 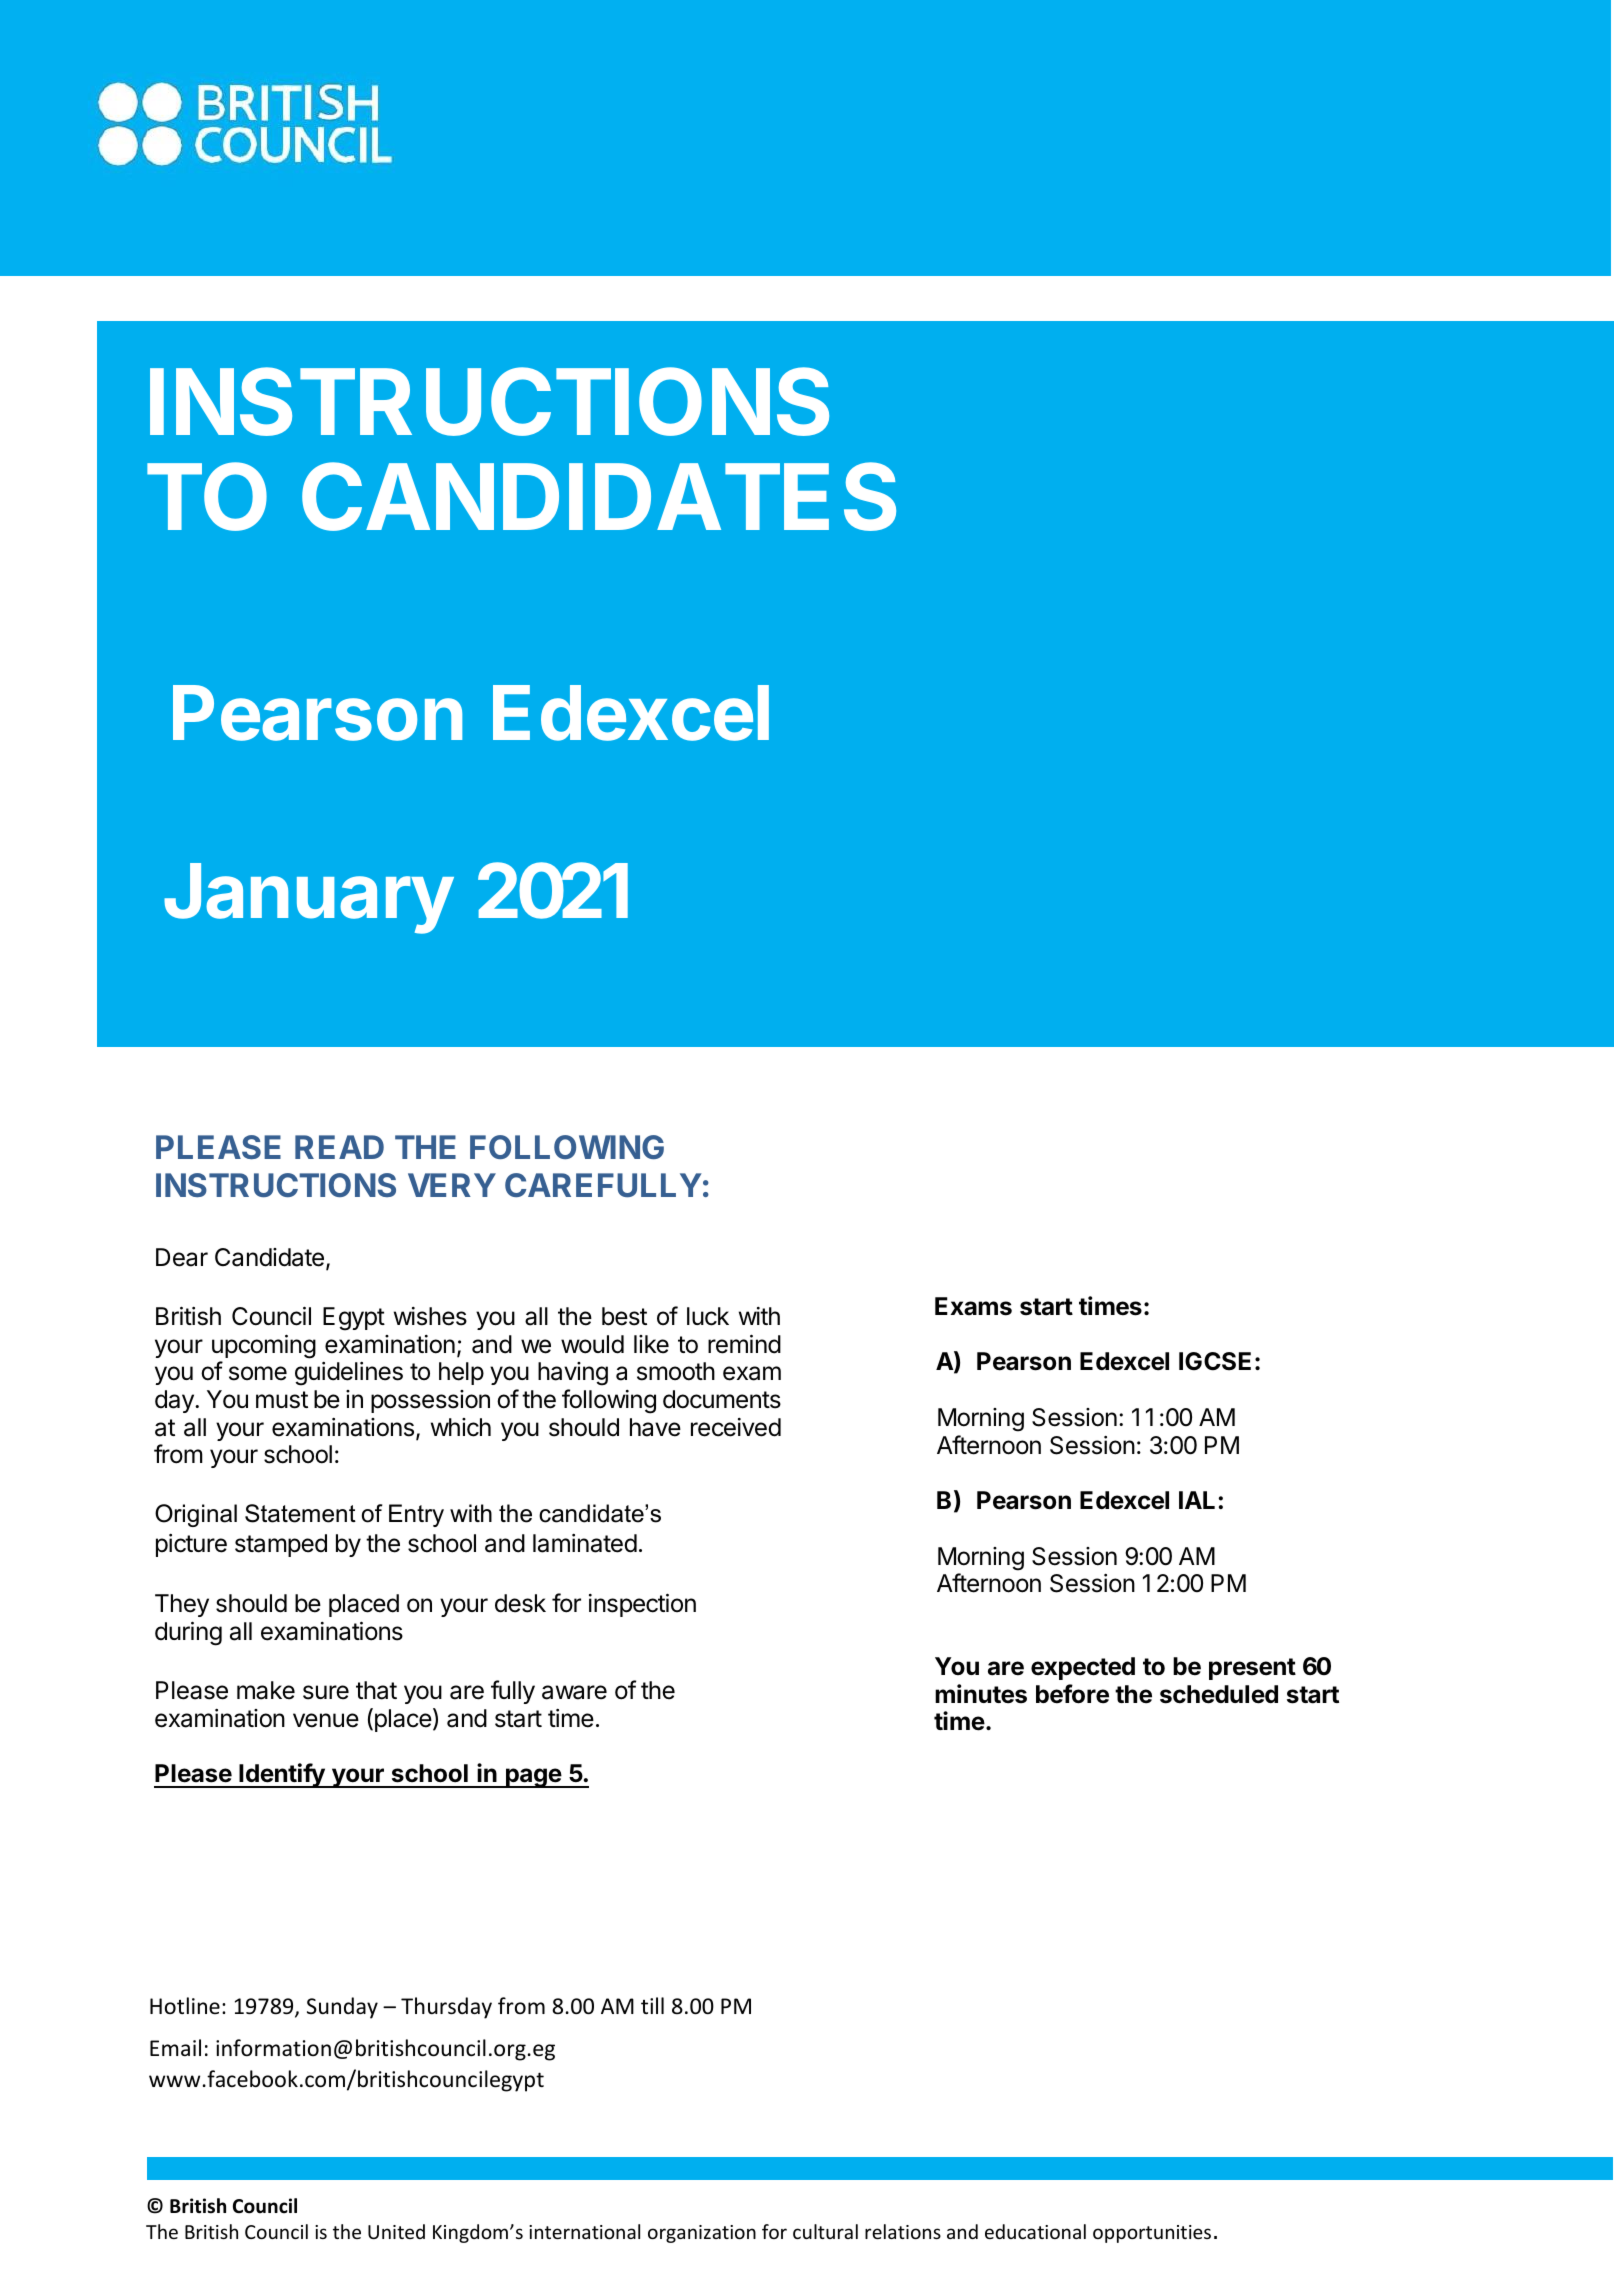 What do you see at coordinates (1083, 1668) in the document?
I see `expected` at bounding box center [1083, 1668].
